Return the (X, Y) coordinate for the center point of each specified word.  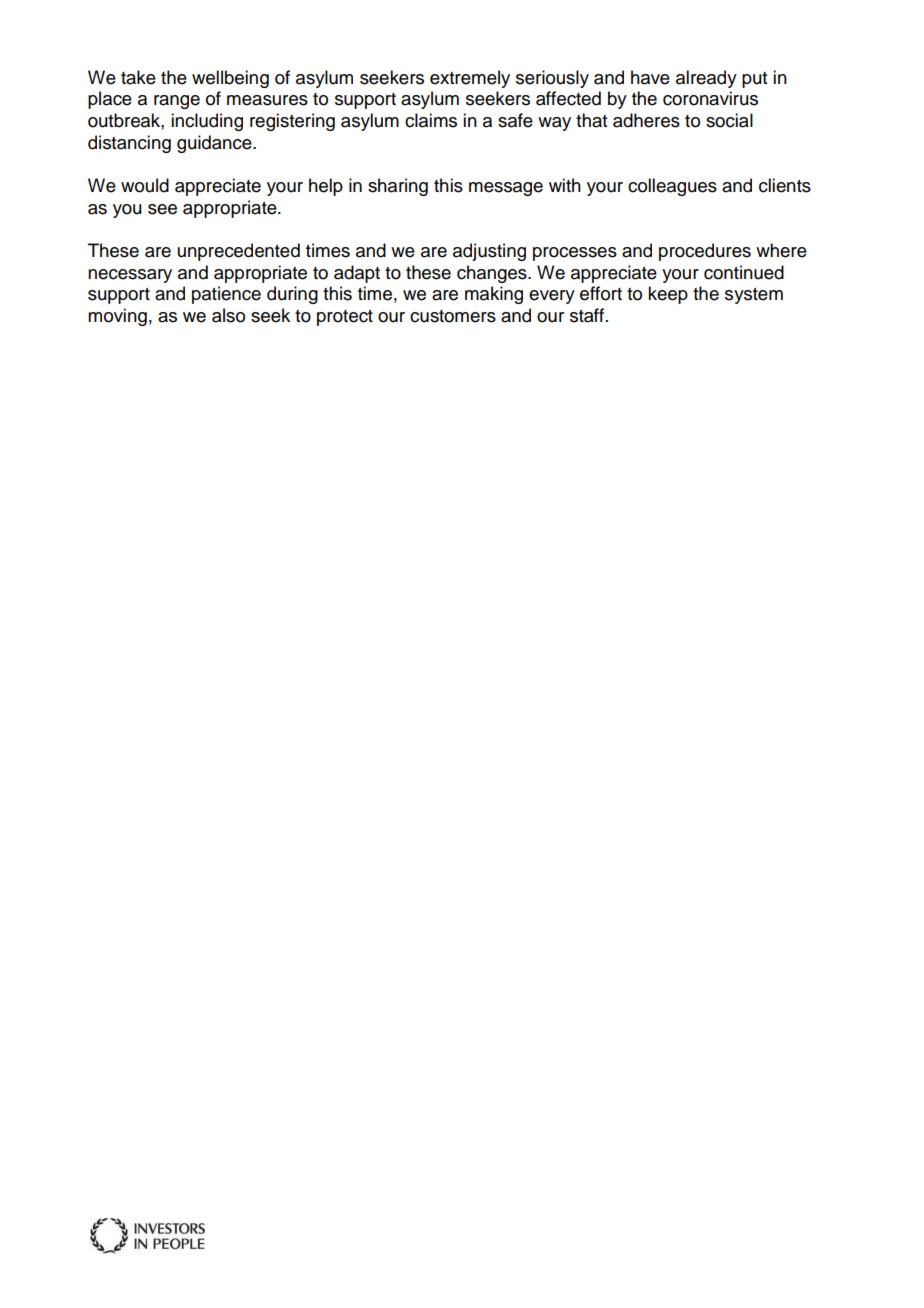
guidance (215, 144)
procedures (705, 252)
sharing (398, 187)
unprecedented (239, 252)
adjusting (489, 252)
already (706, 79)
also (228, 315)
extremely (470, 79)
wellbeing (230, 79)
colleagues (672, 187)
